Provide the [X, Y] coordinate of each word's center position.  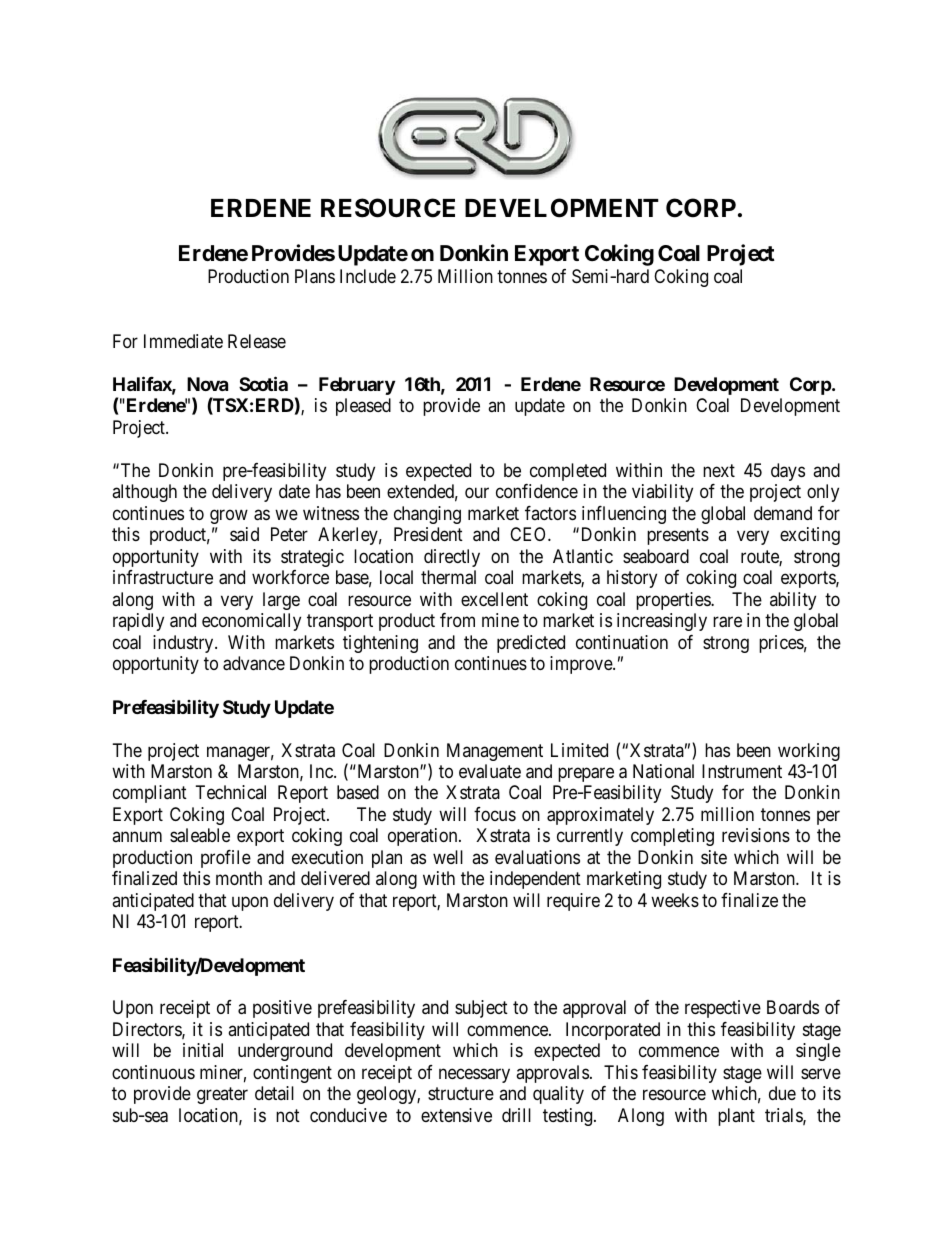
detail [274, 1093]
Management [495, 752]
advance [254, 663]
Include [368, 276]
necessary [474, 1075]
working [809, 752]
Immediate [183, 341]
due [782, 1093]
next [719, 470]
